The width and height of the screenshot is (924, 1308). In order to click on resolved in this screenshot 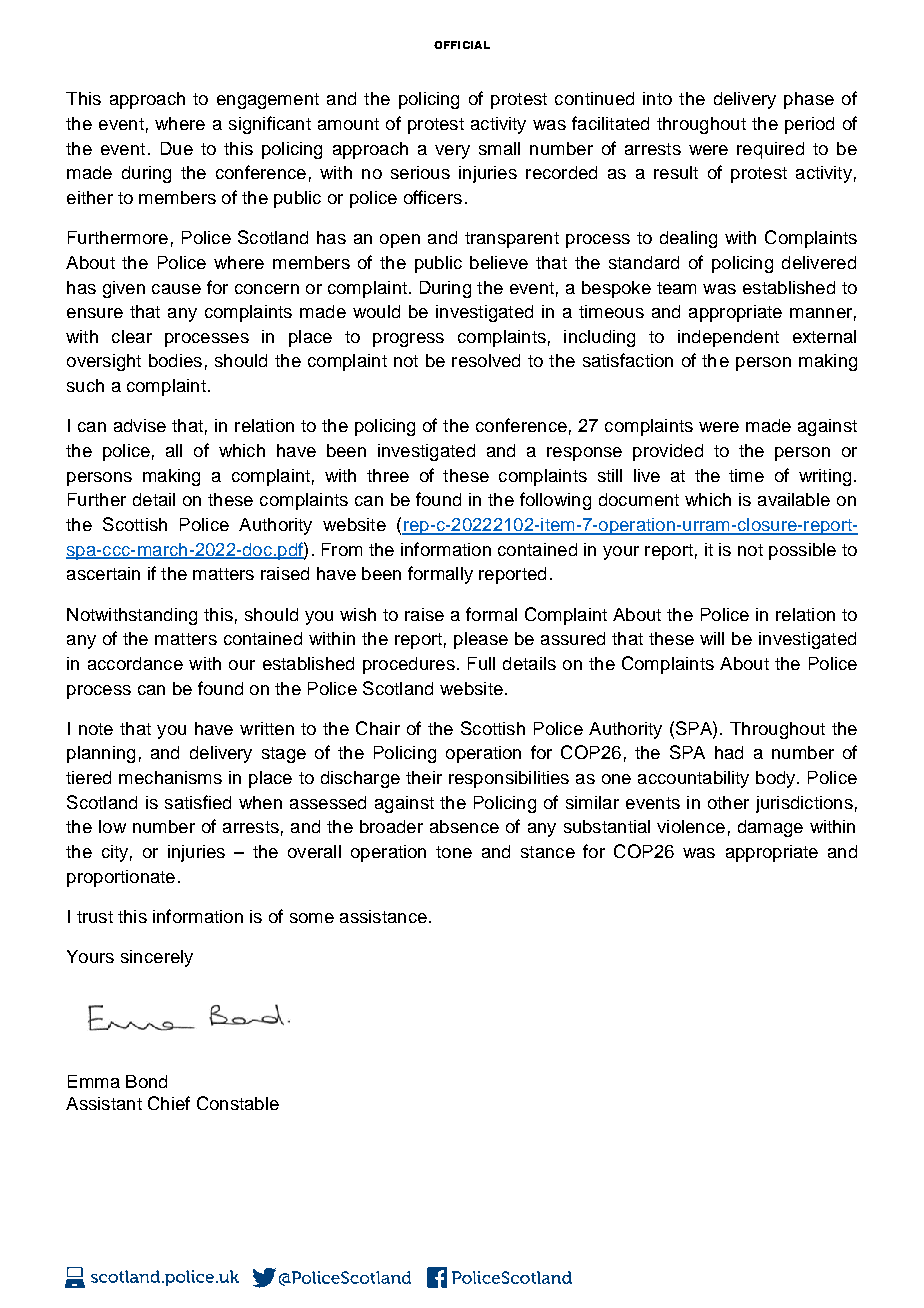, I will do `click(486, 360)`.
